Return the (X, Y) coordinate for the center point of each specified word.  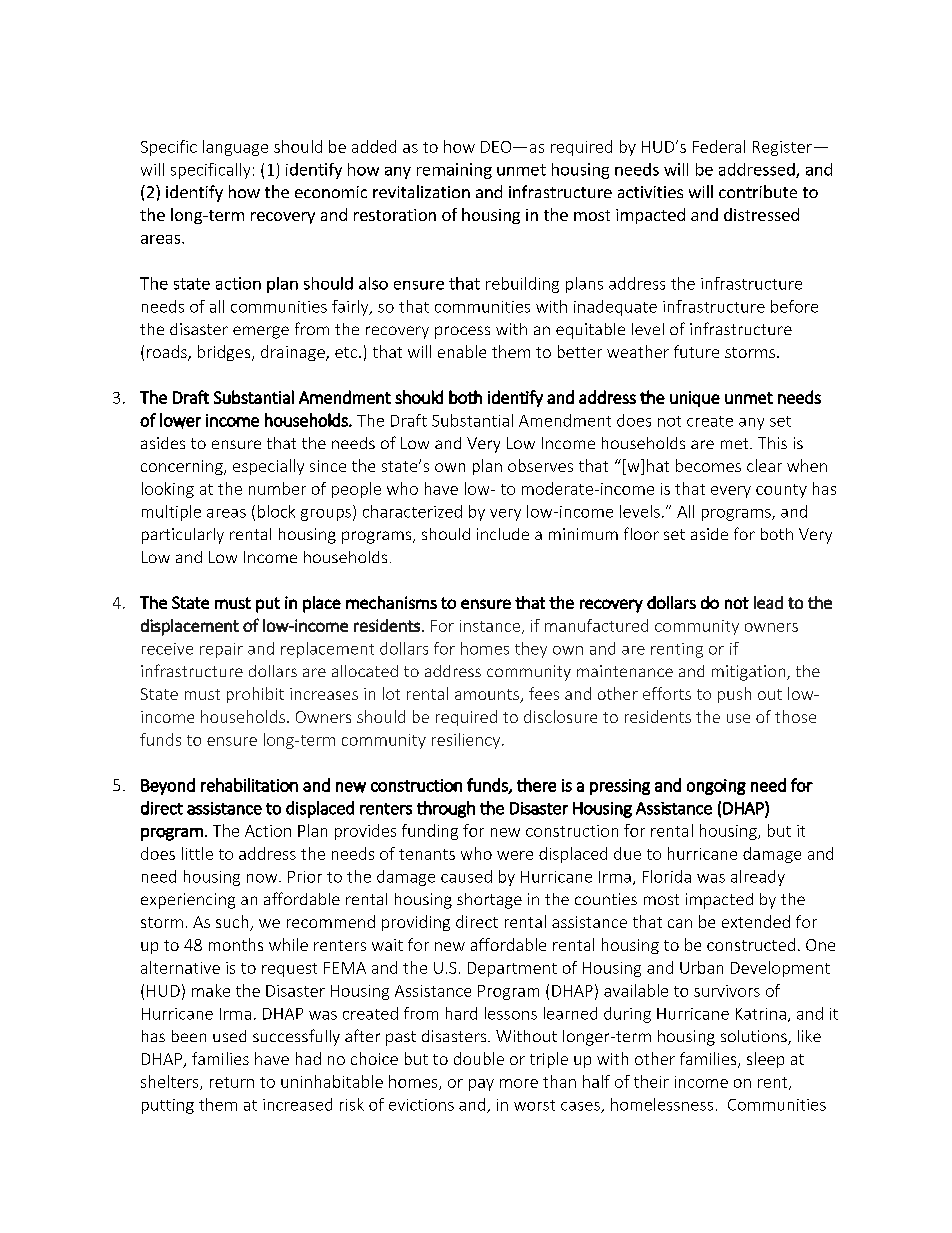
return (232, 1082)
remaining (454, 171)
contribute (758, 191)
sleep (765, 1060)
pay (481, 1085)
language (235, 148)
